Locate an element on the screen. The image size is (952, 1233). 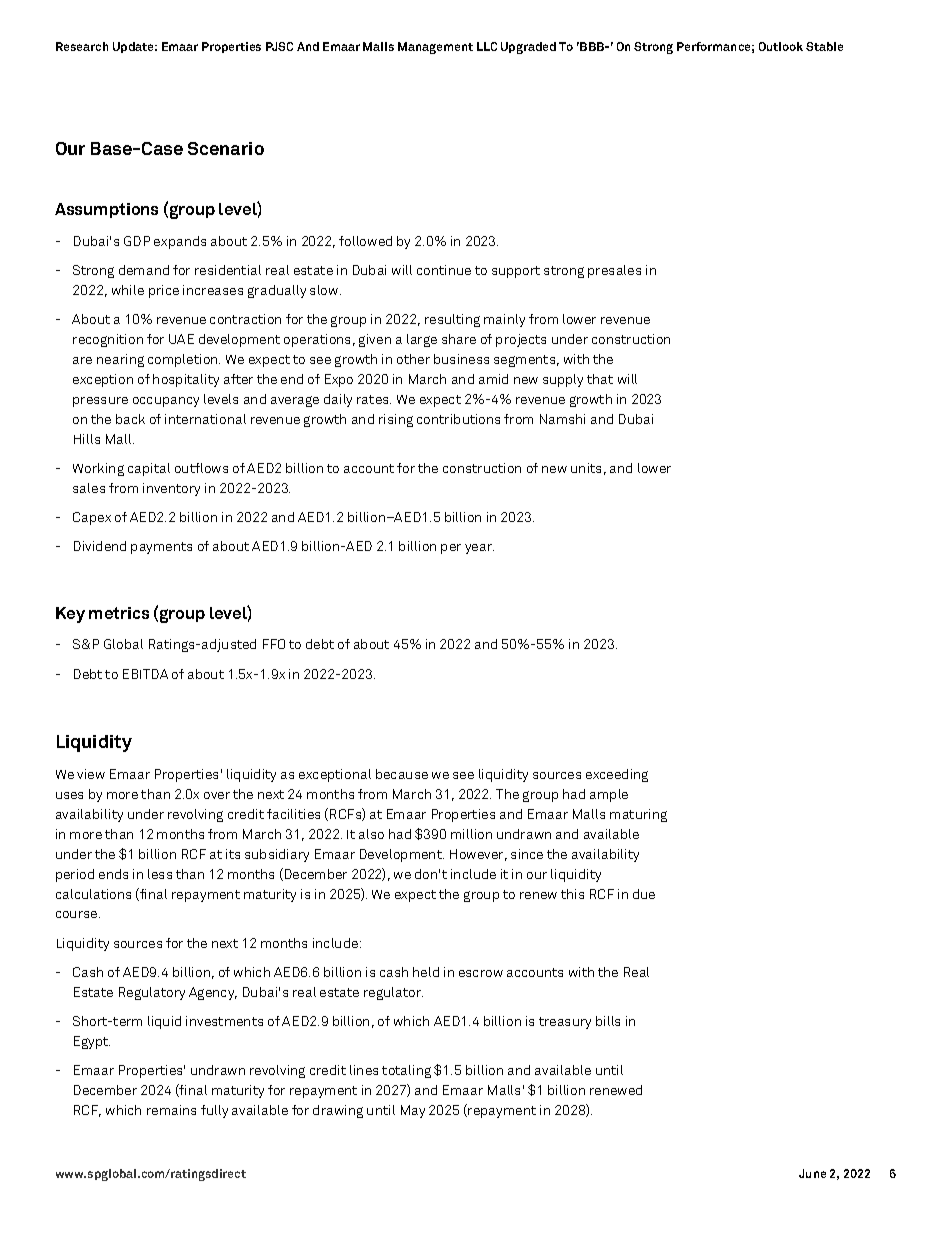
remains is located at coordinates (171, 1110).
